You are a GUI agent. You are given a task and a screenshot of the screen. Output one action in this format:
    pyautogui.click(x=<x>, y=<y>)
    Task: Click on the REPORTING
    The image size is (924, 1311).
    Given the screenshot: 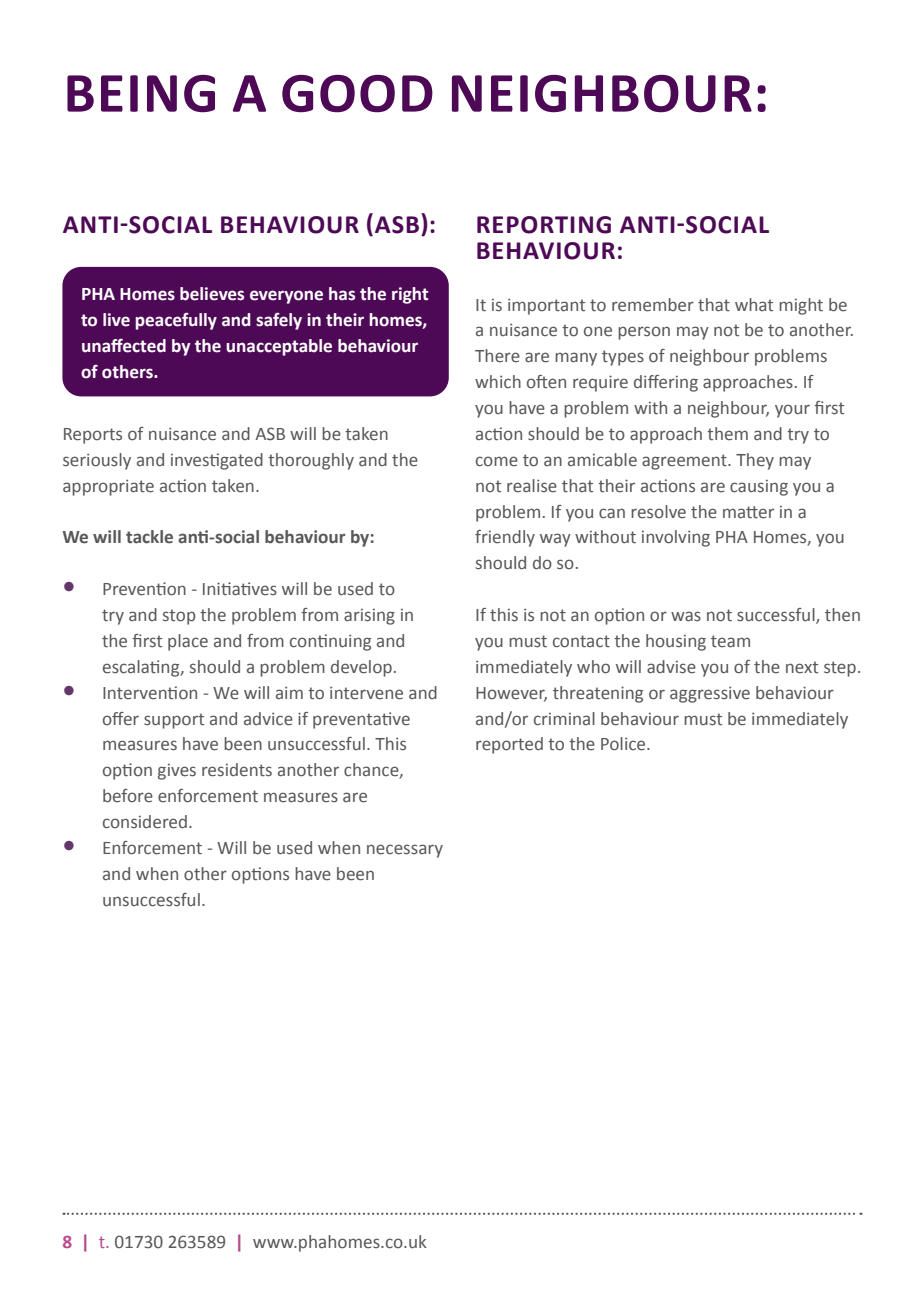 What is the action you would take?
    pyautogui.click(x=544, y=225)
